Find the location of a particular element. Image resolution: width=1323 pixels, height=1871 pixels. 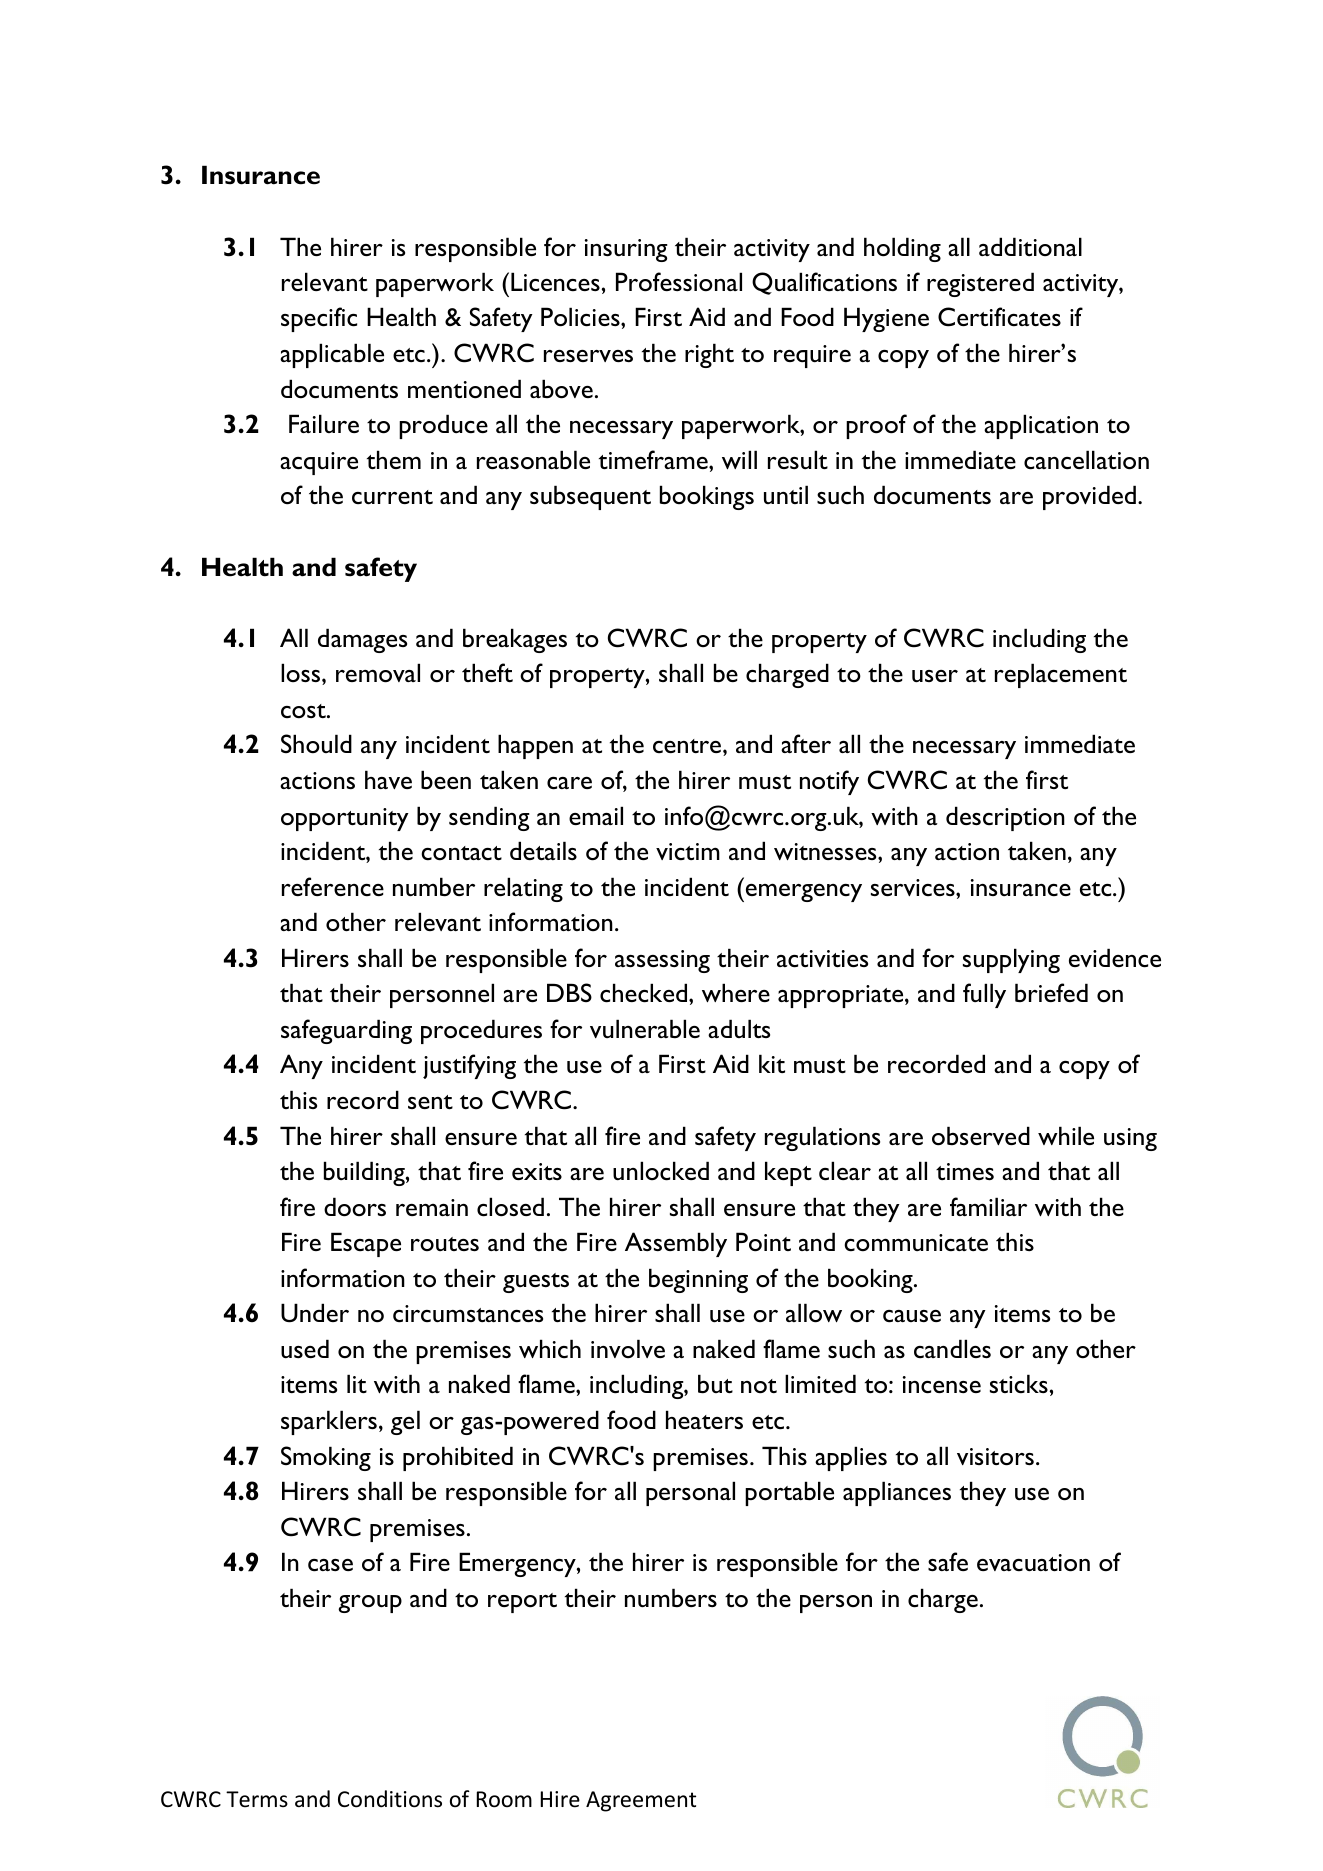

Agreement is located at coordinates (641, 1801).
